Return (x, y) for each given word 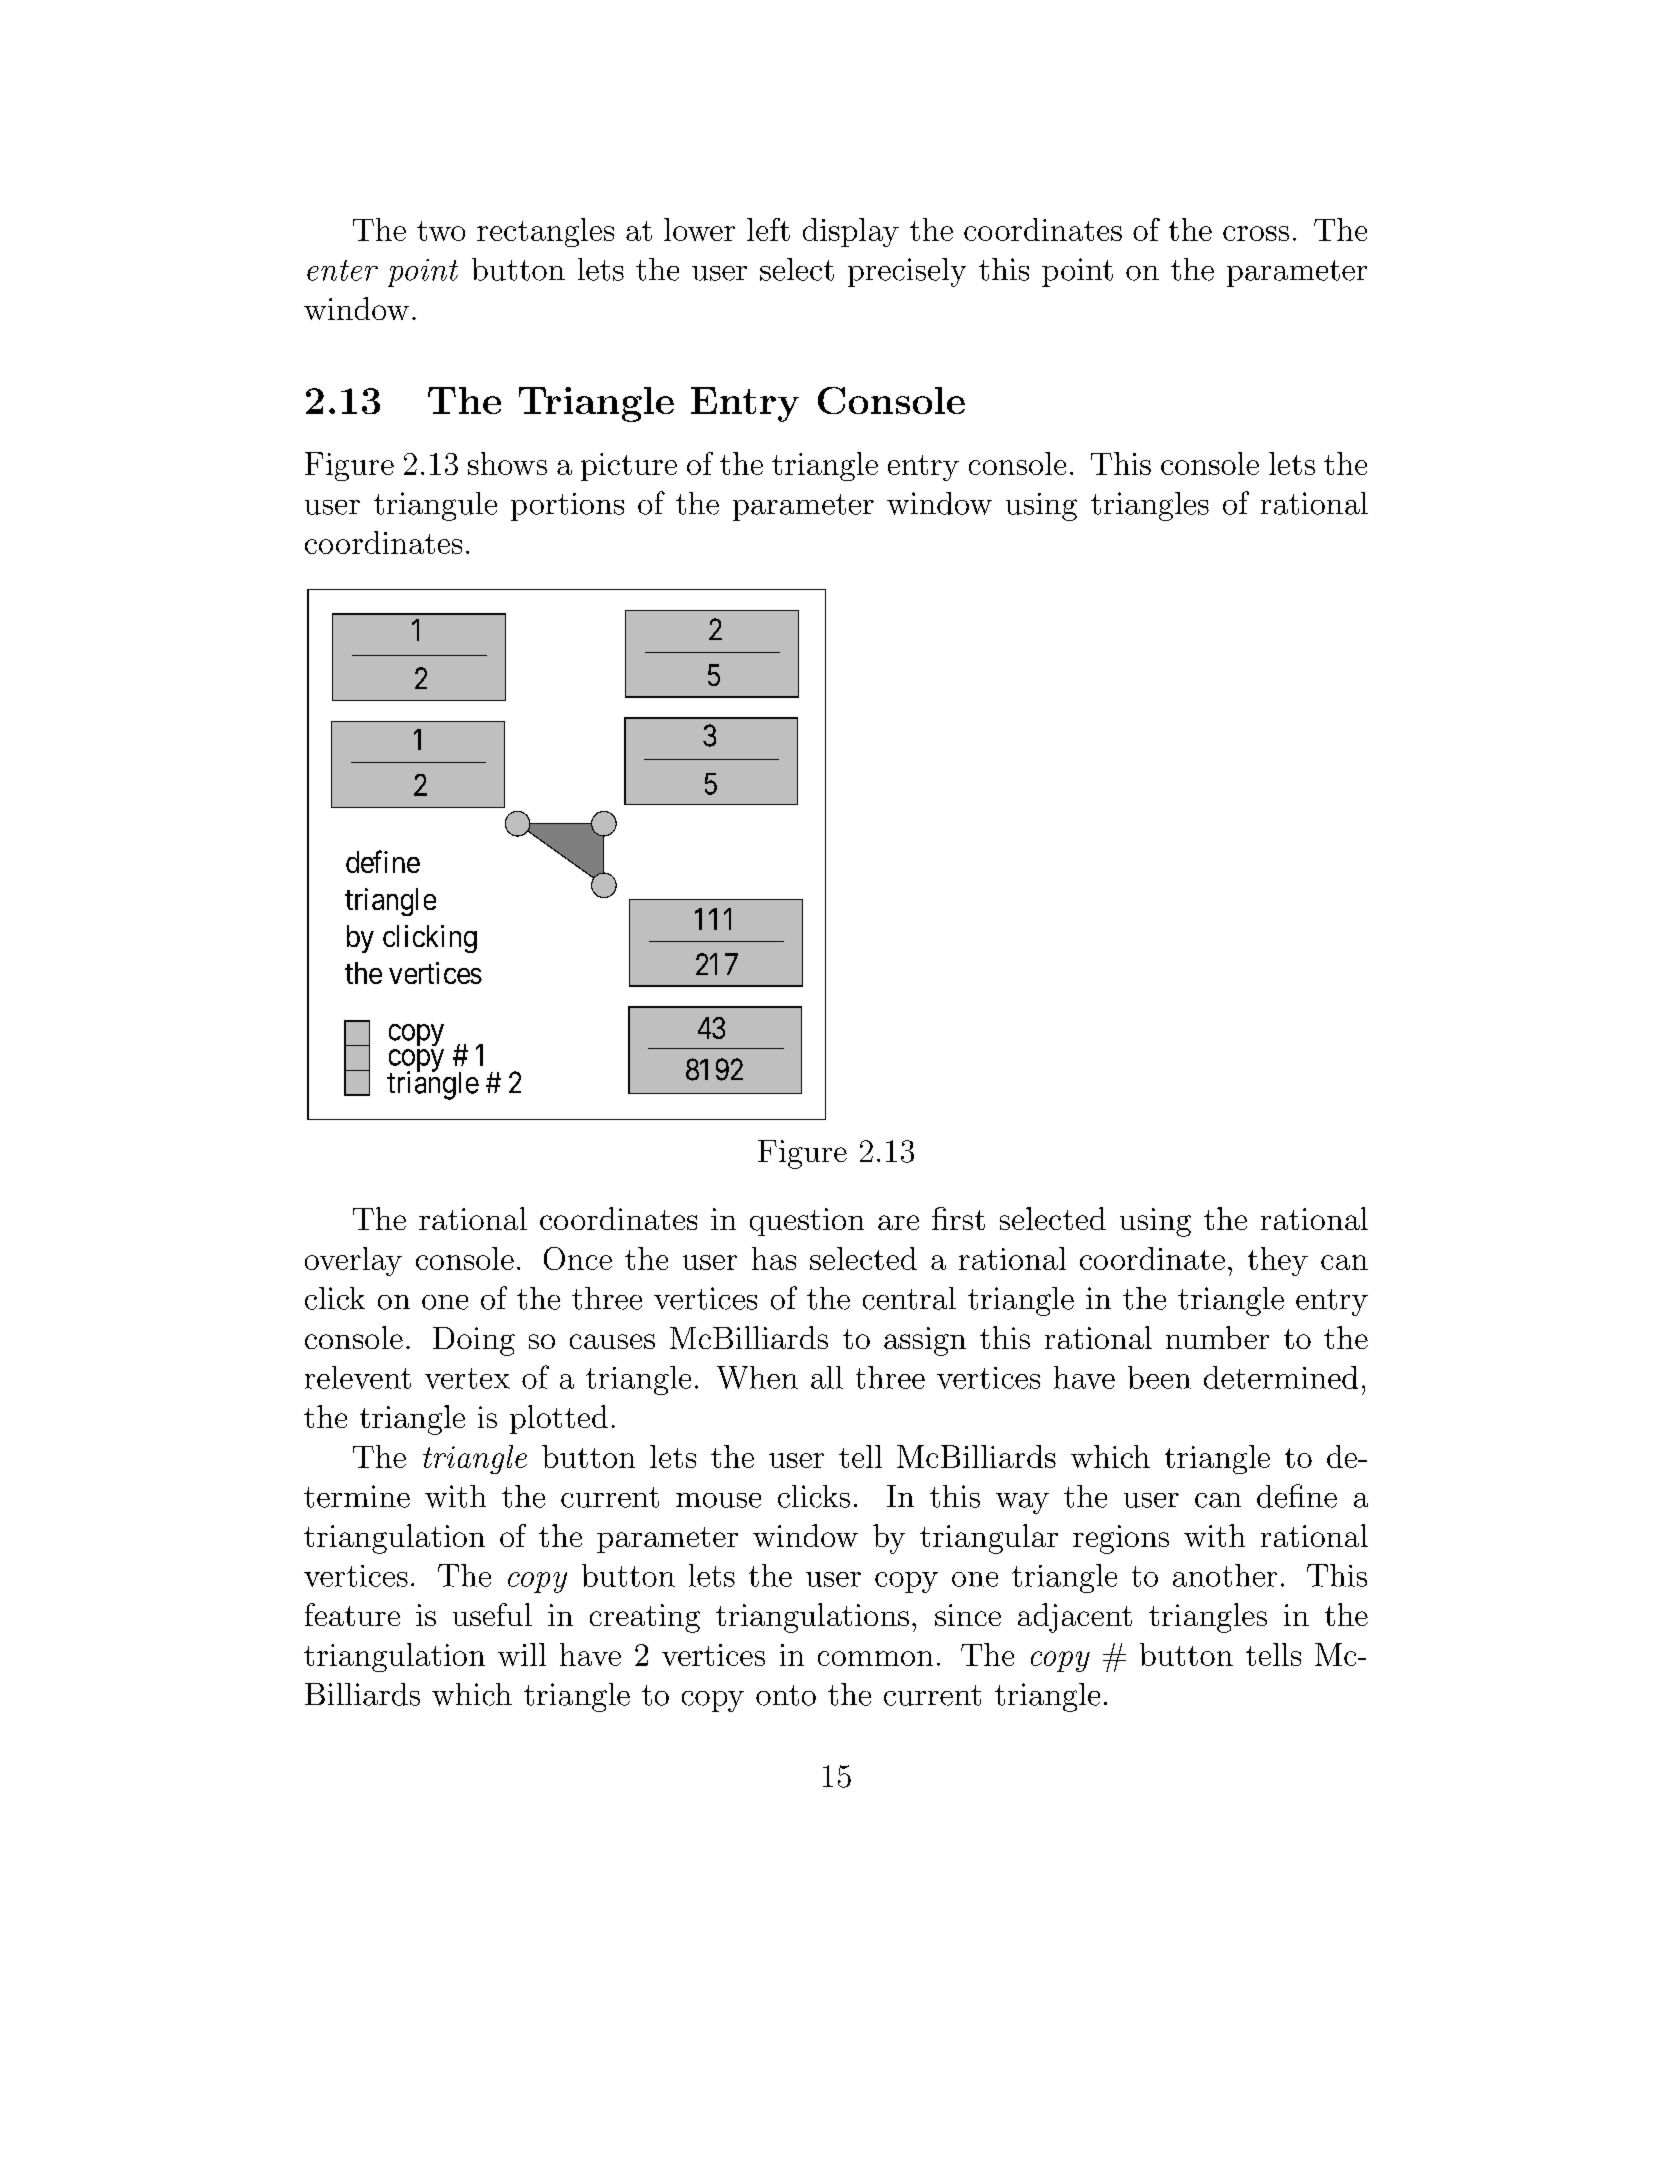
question (807, 1222)
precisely (907, 272)
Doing (474, 1341)
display (851, 232)
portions (567, 507)
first (958, 1218)
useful (492, 1614)
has (774, 1258)
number (1217, 1337)
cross (1256, 233)
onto (786, 1695)
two (441, 231)
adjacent (1075, 1618)
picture (629, 467)
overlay (353, 1261)
